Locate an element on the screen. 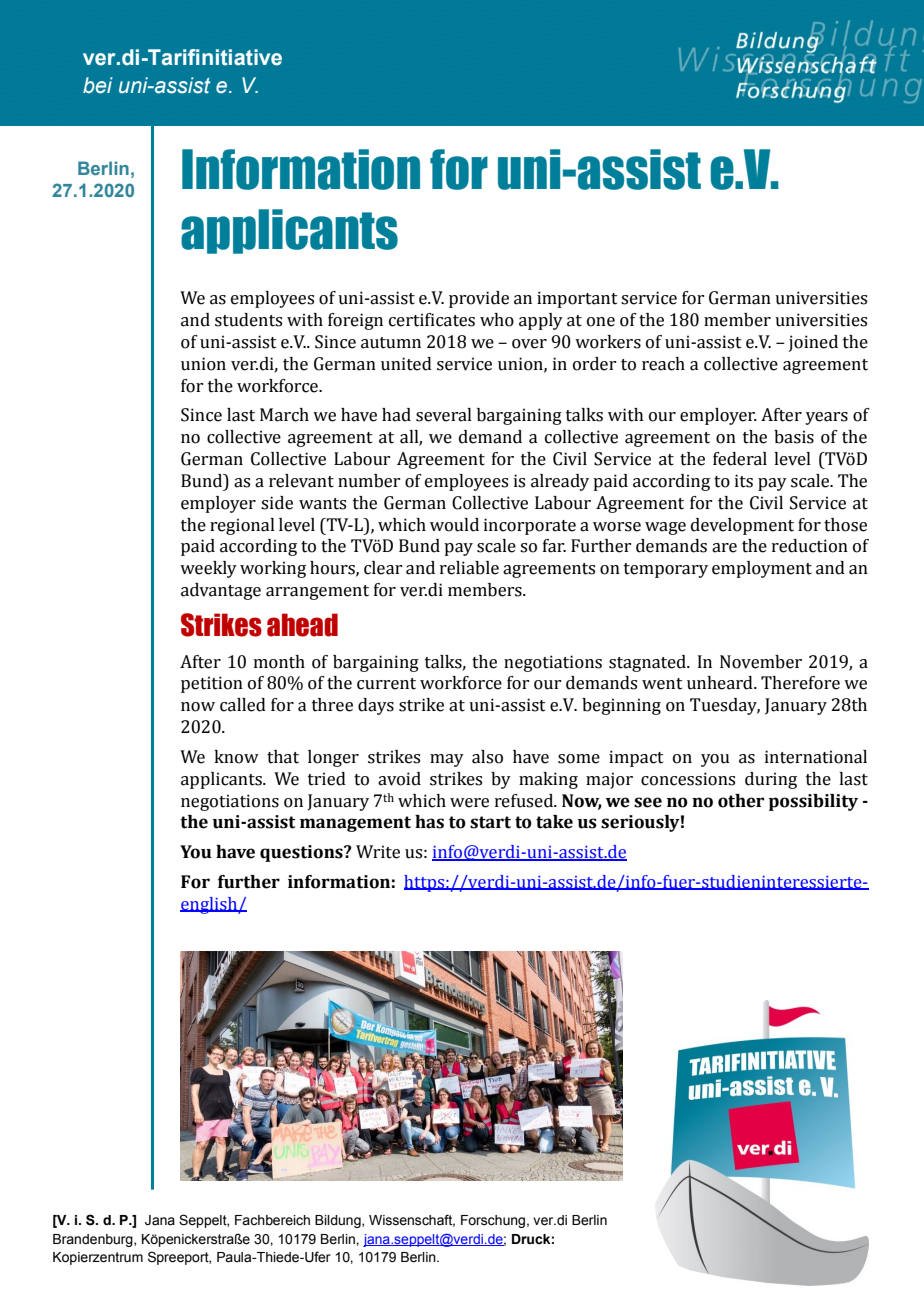 The height and width of the screenshot is (1308, 924). would is located at coordinates (454, 525).
